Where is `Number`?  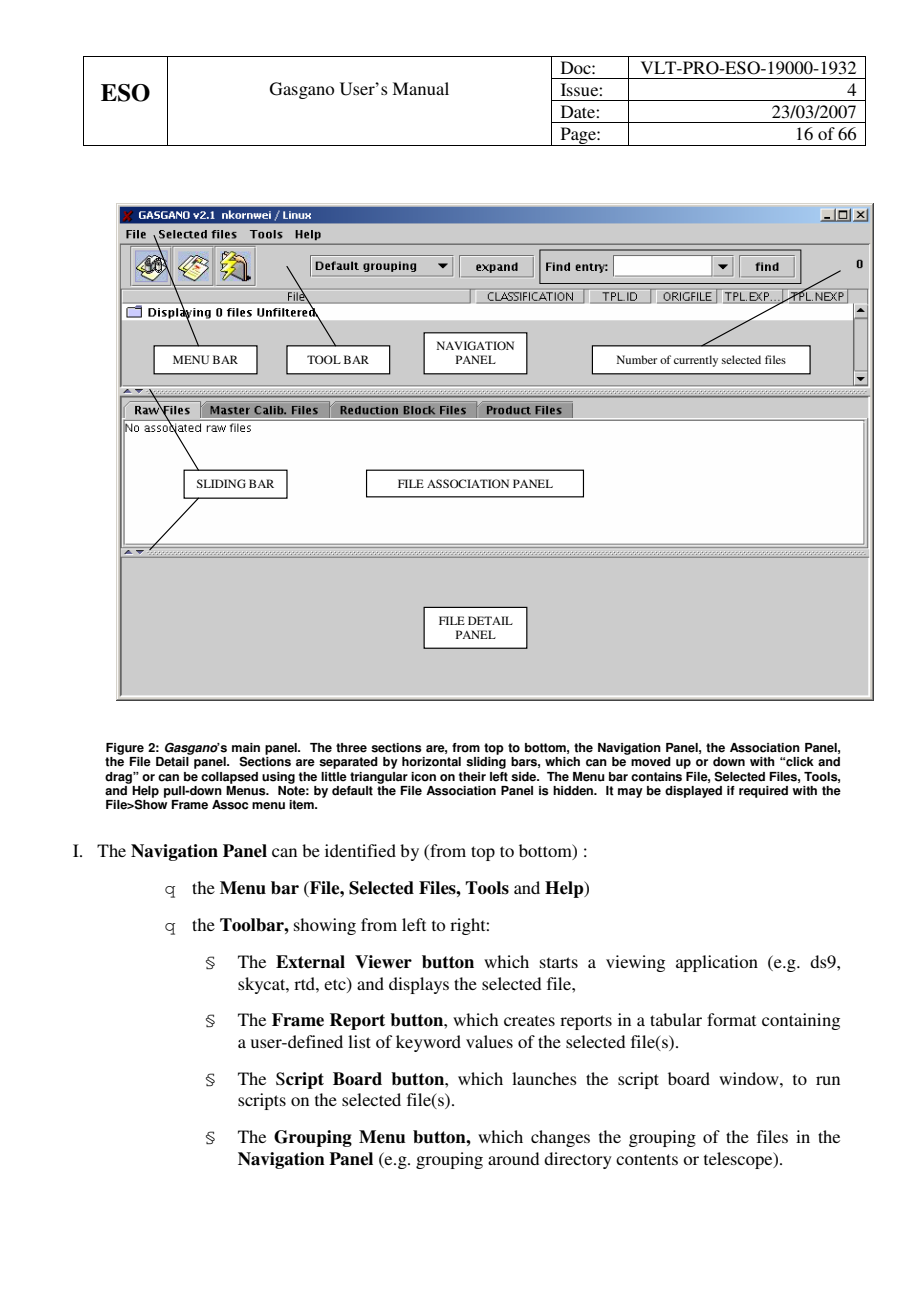 Number is located at coordinates (637, 359).
